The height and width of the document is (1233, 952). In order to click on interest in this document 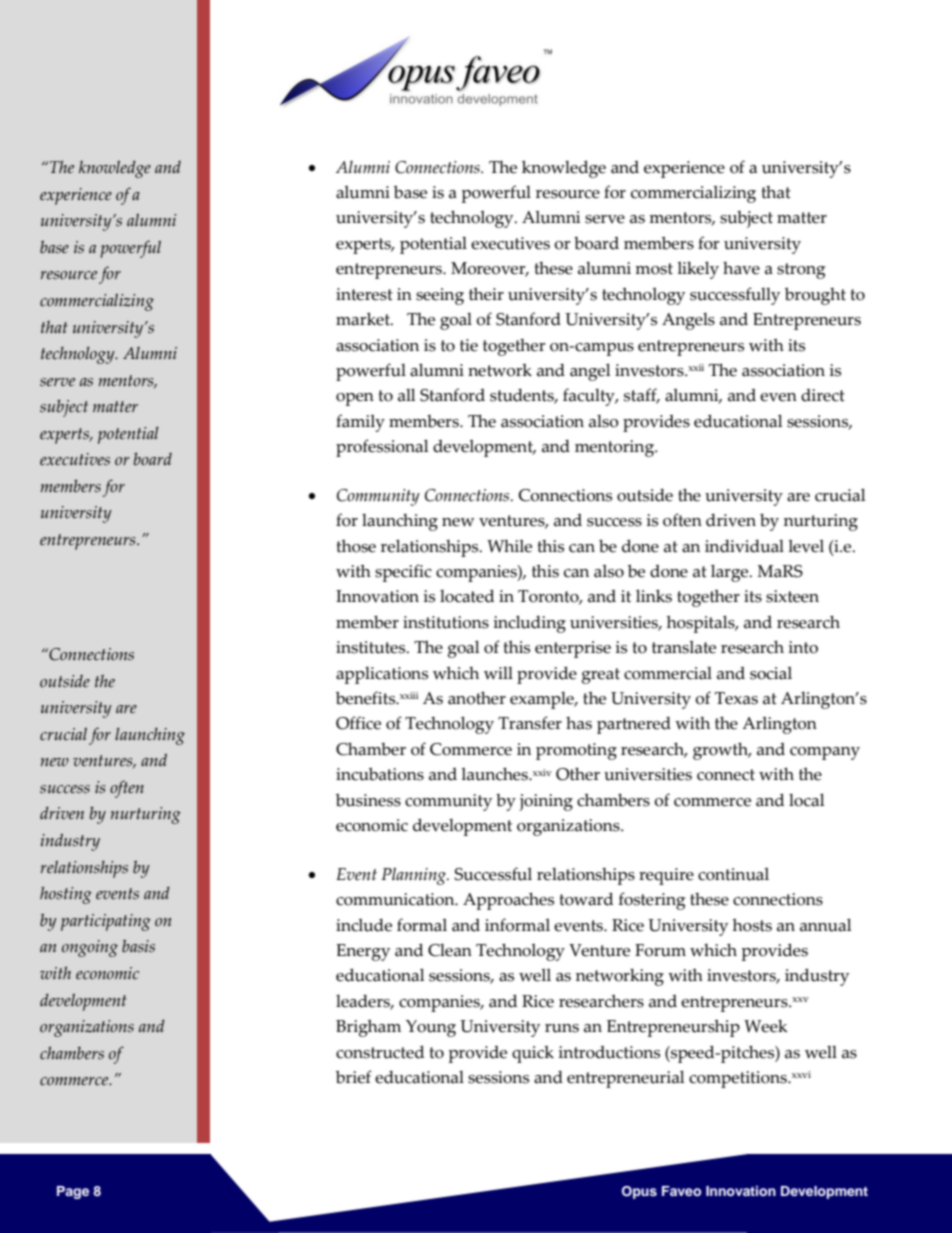, I will do `click(364, 294)`.
